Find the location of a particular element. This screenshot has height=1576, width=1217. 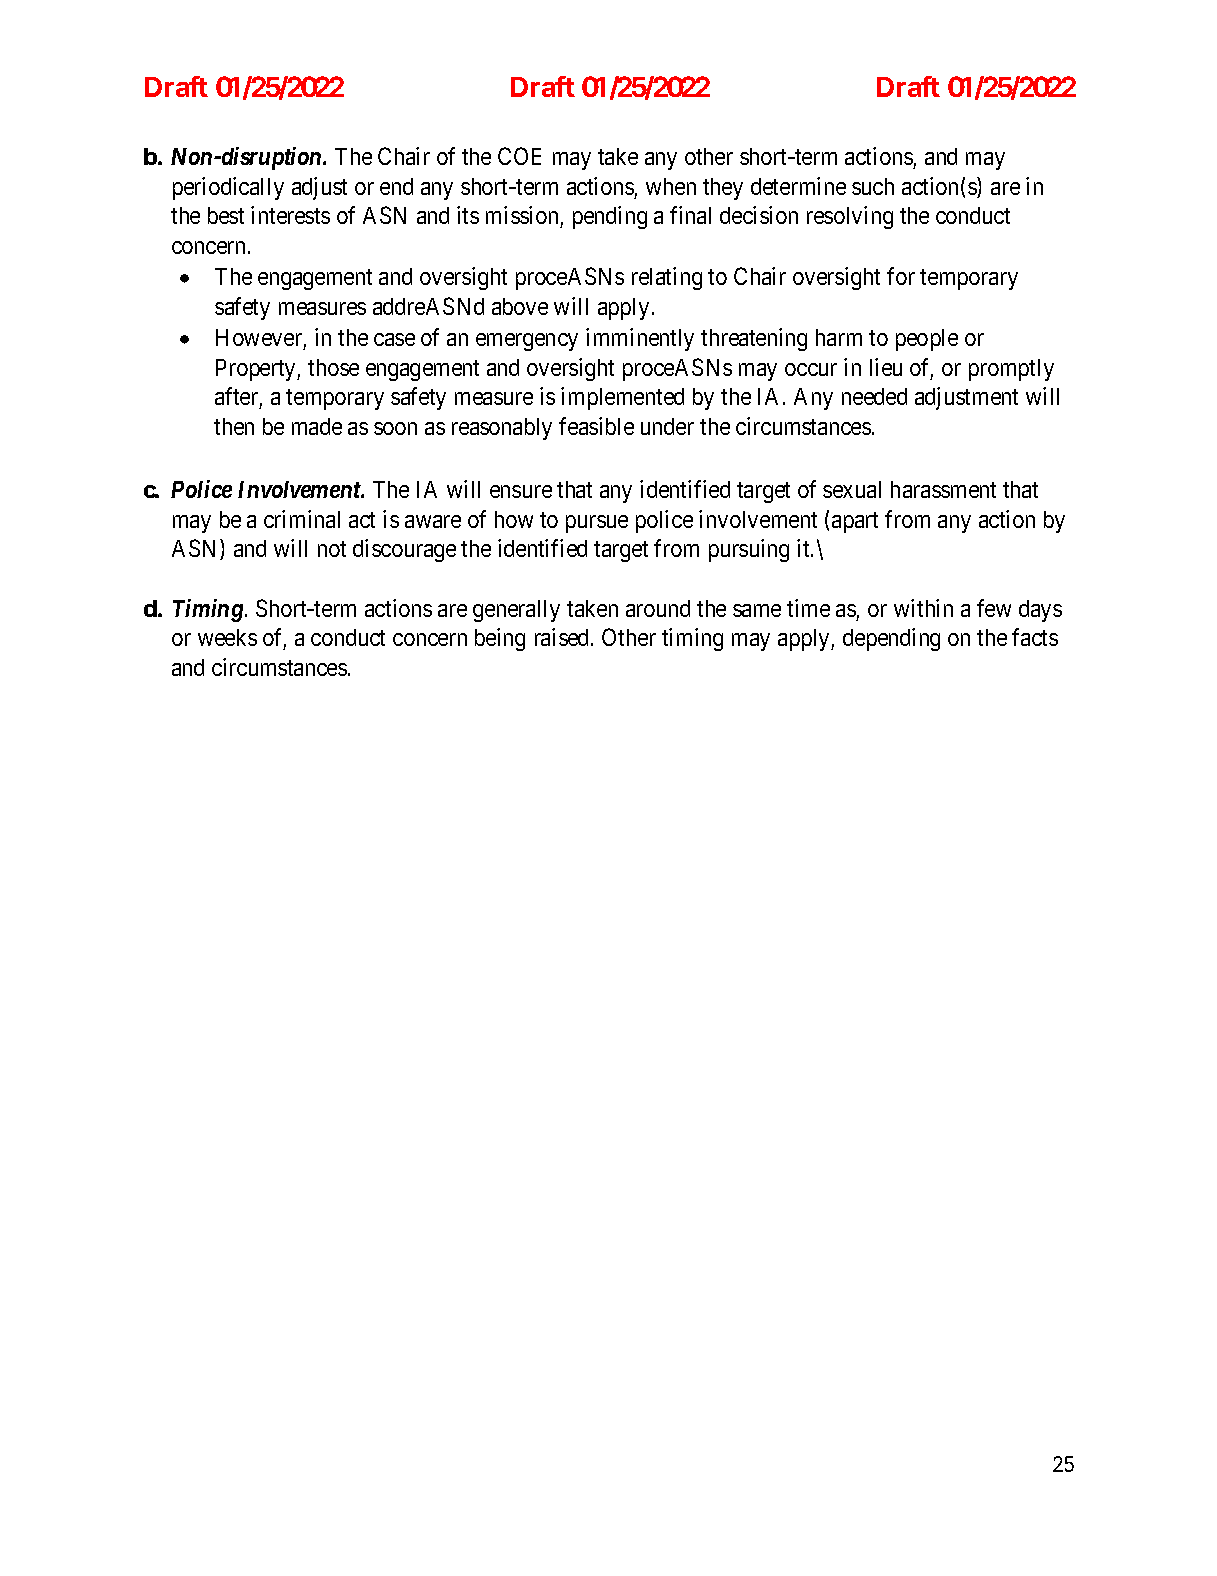

periodically is located at coordinates (228, 188).
